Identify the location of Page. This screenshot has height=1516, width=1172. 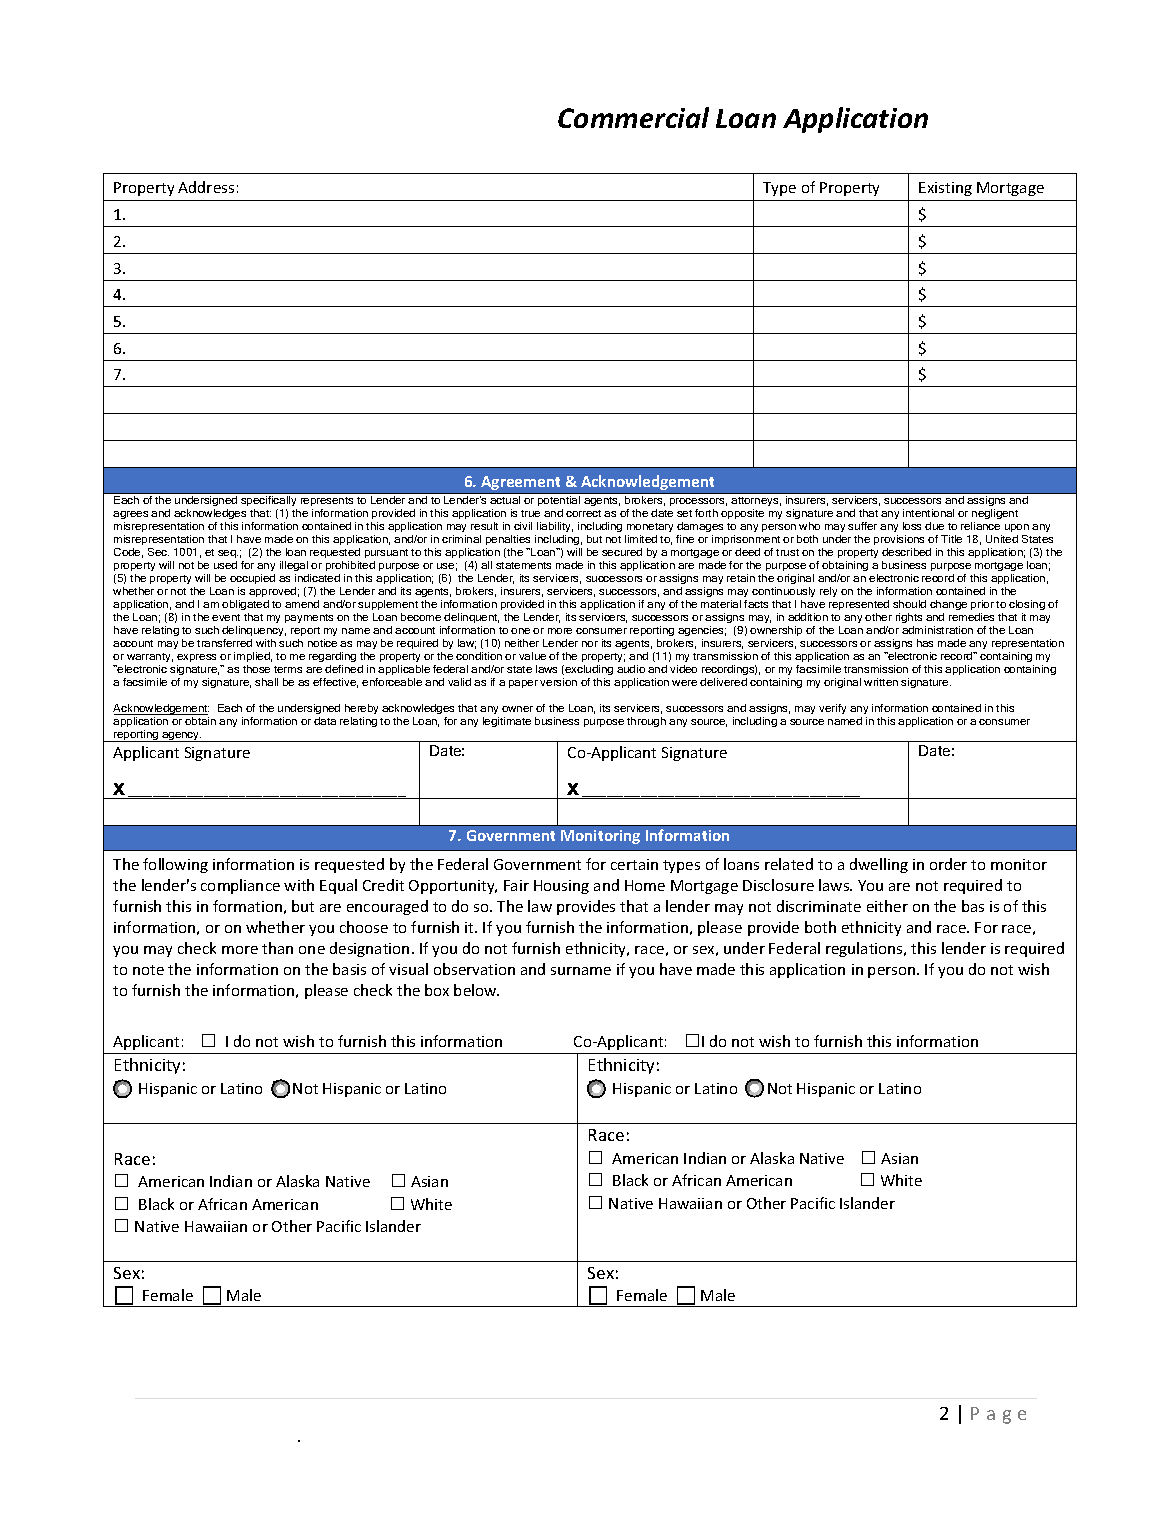
(998, 1415).
